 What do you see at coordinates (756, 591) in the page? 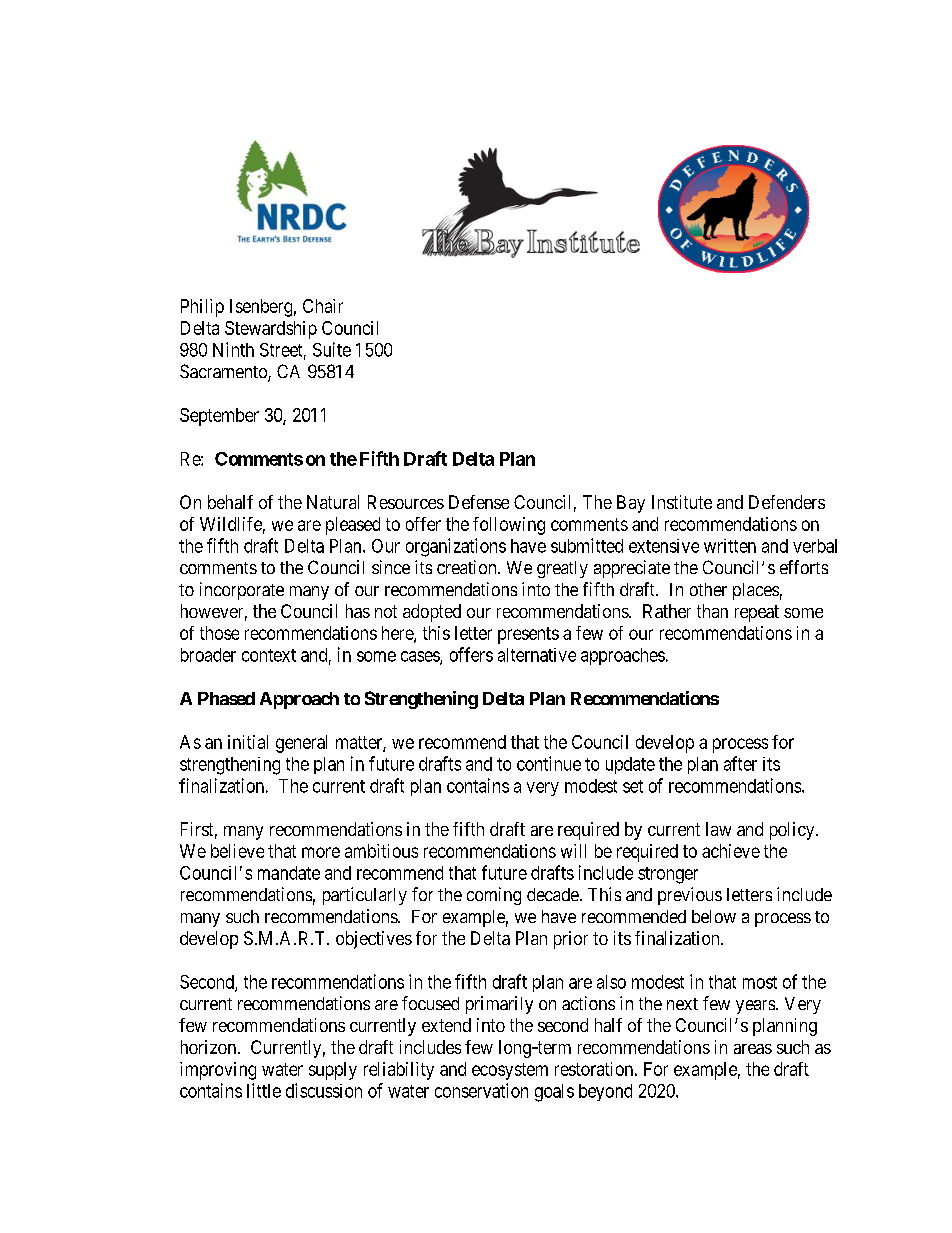
I see `places` at bounding box center [756, 591].
